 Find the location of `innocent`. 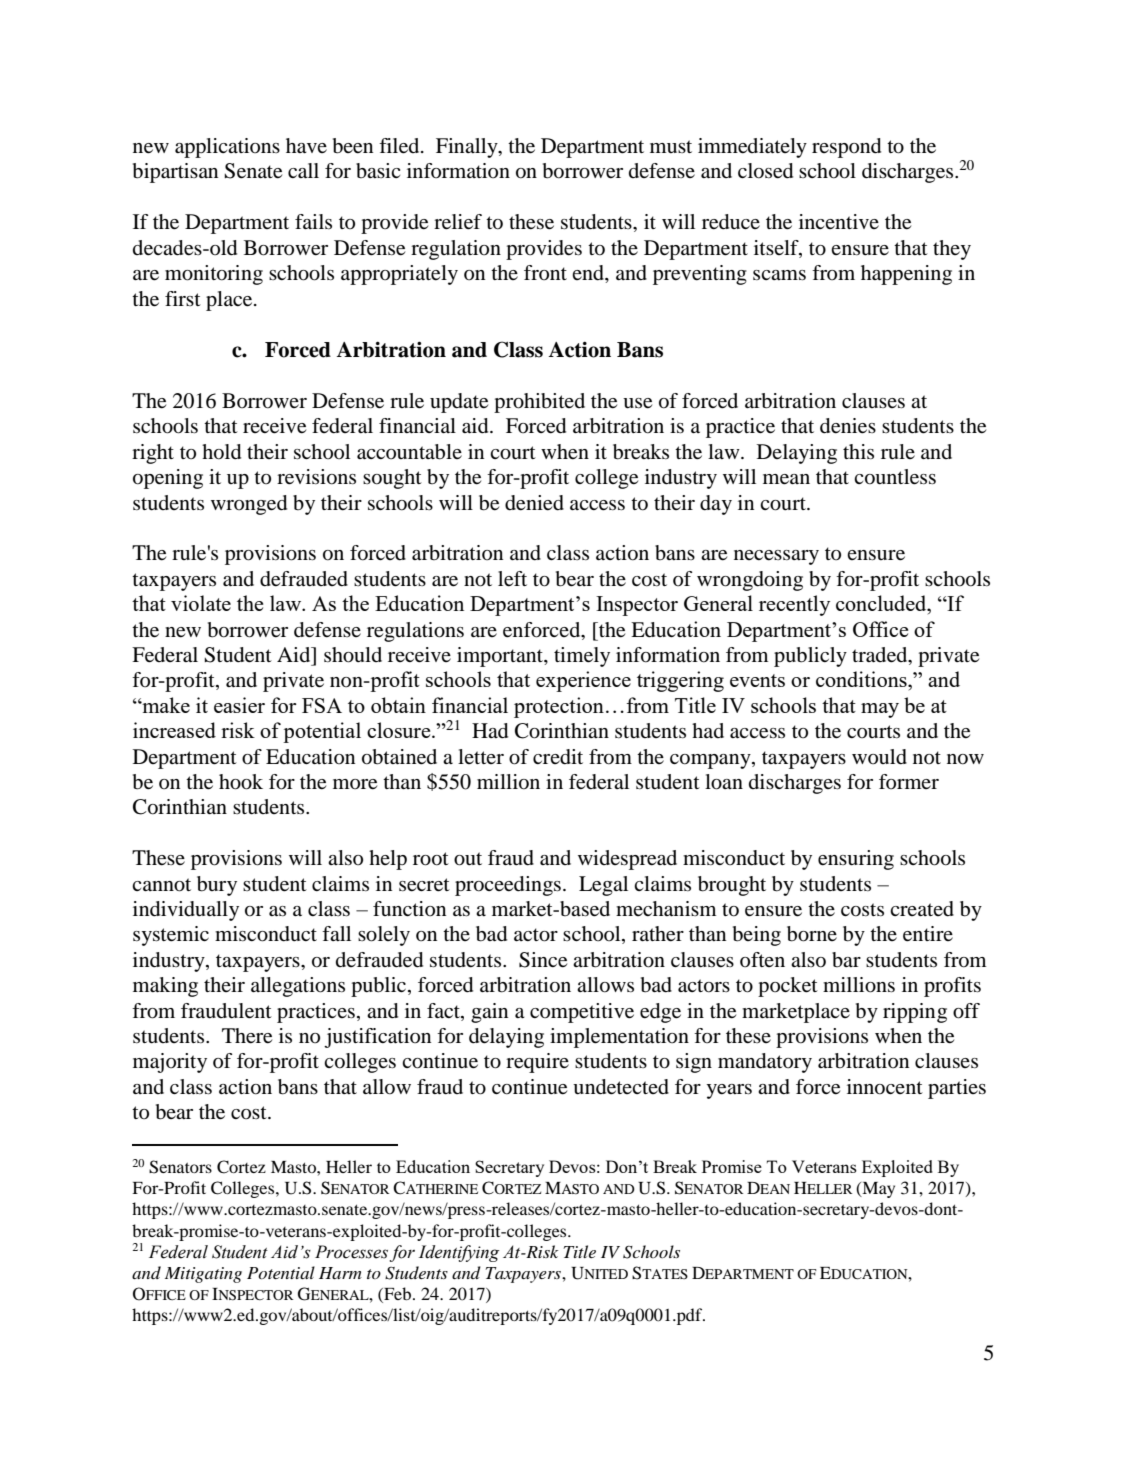

innocent is located at coordinates (885, 1087).
